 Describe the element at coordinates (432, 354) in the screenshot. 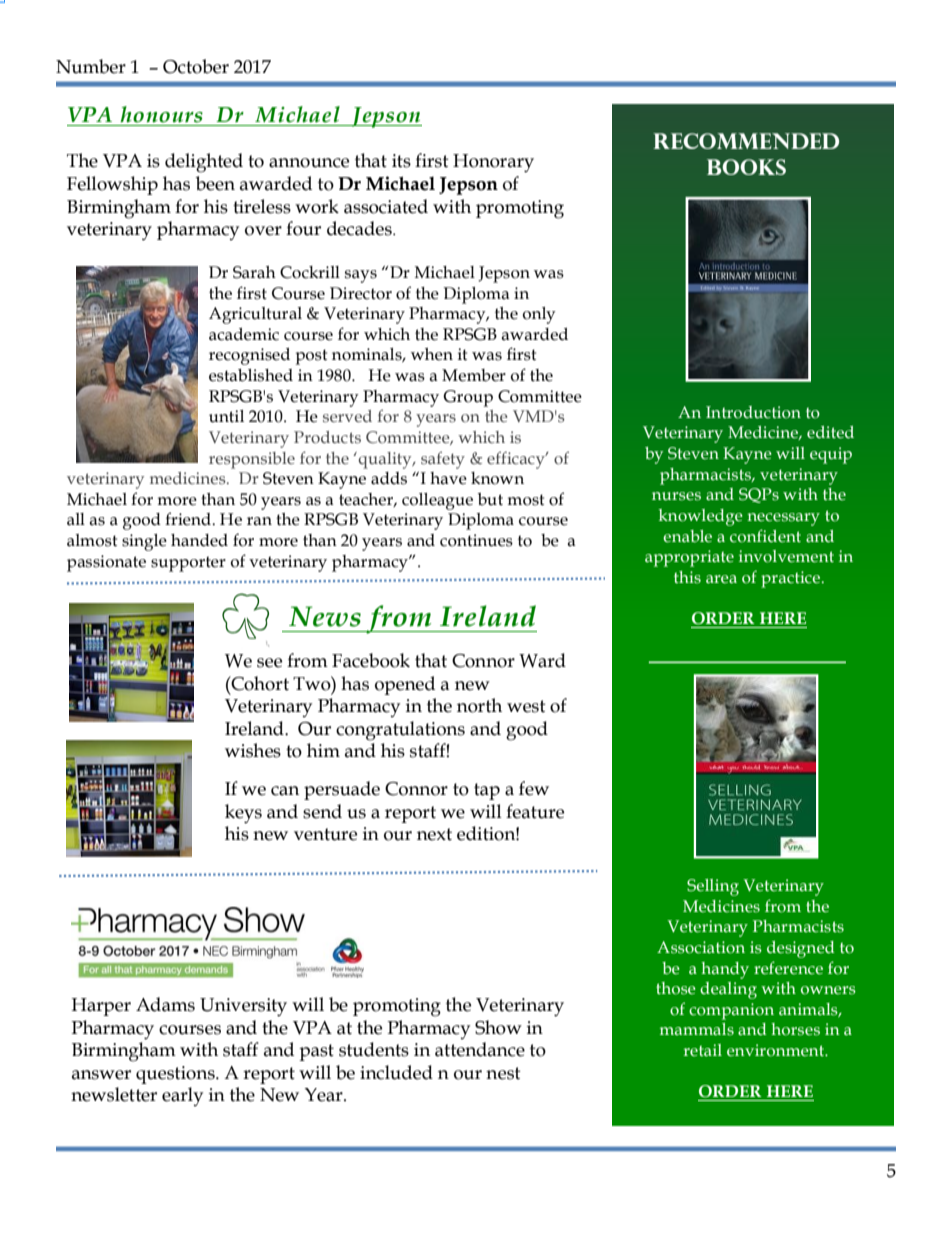

I see `when` at that location.
